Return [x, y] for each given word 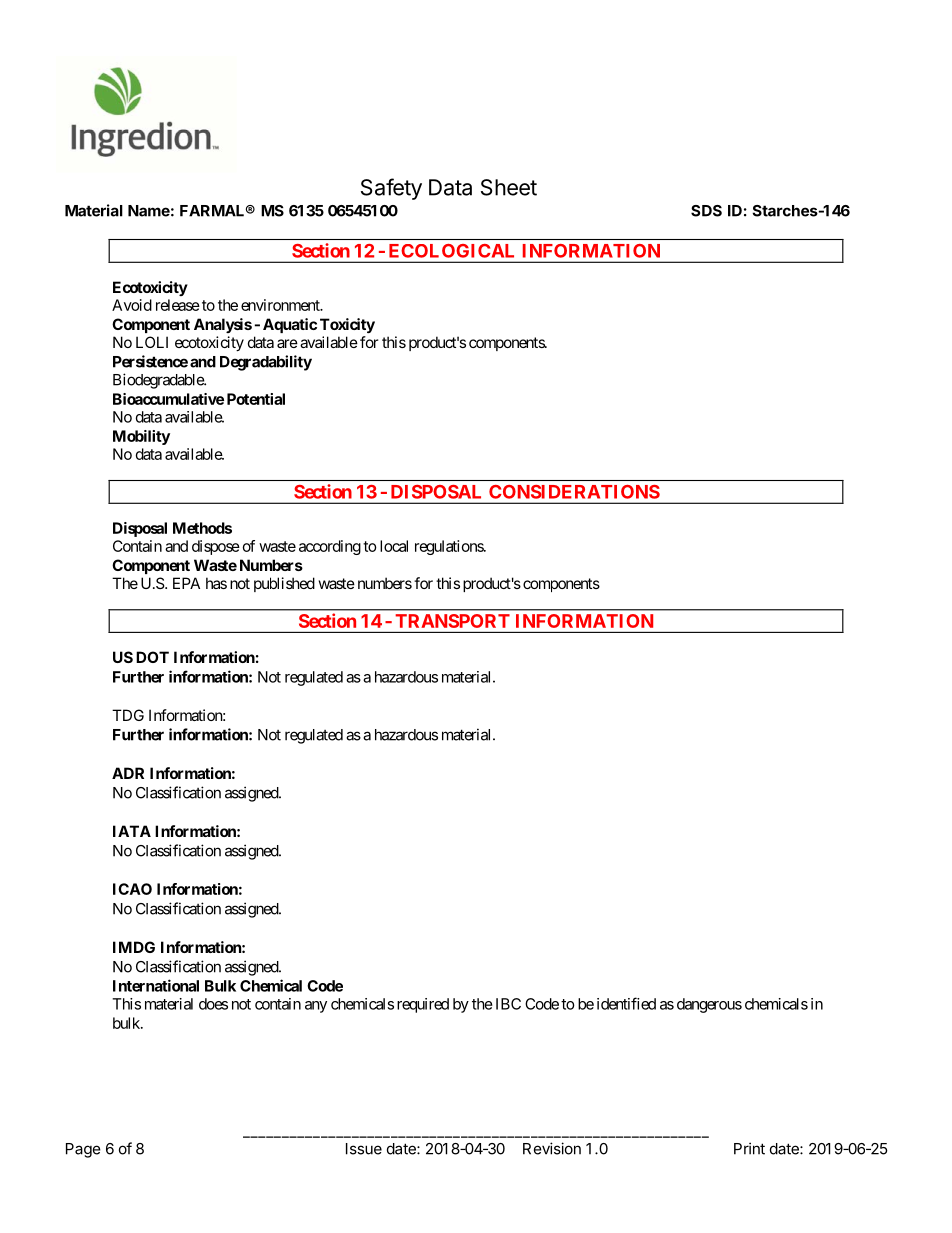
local [394, 546]
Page [83, 1150]
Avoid [132, 305]
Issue [364, 1149]
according [330, 547]
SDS [706, 211]
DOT [152, 657]
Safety [391, 189]
